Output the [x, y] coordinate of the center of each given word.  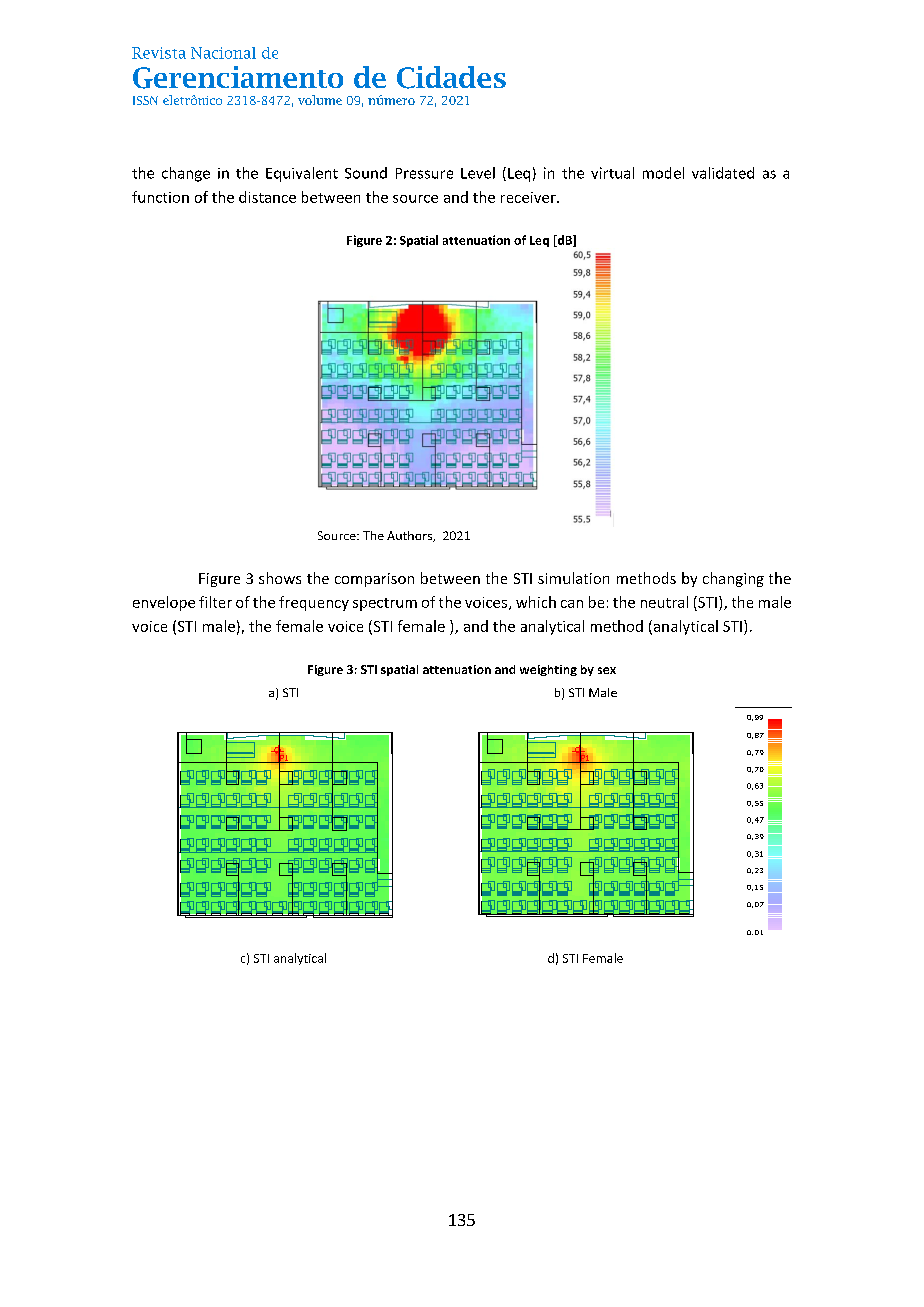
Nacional [223, 53]
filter [215, 602]
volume [320, 100]
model [663, 173]
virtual [612, 173]
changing [733, 579]
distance [267, 197]
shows [280, 578]
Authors [410, 536]
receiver [529, 197]
